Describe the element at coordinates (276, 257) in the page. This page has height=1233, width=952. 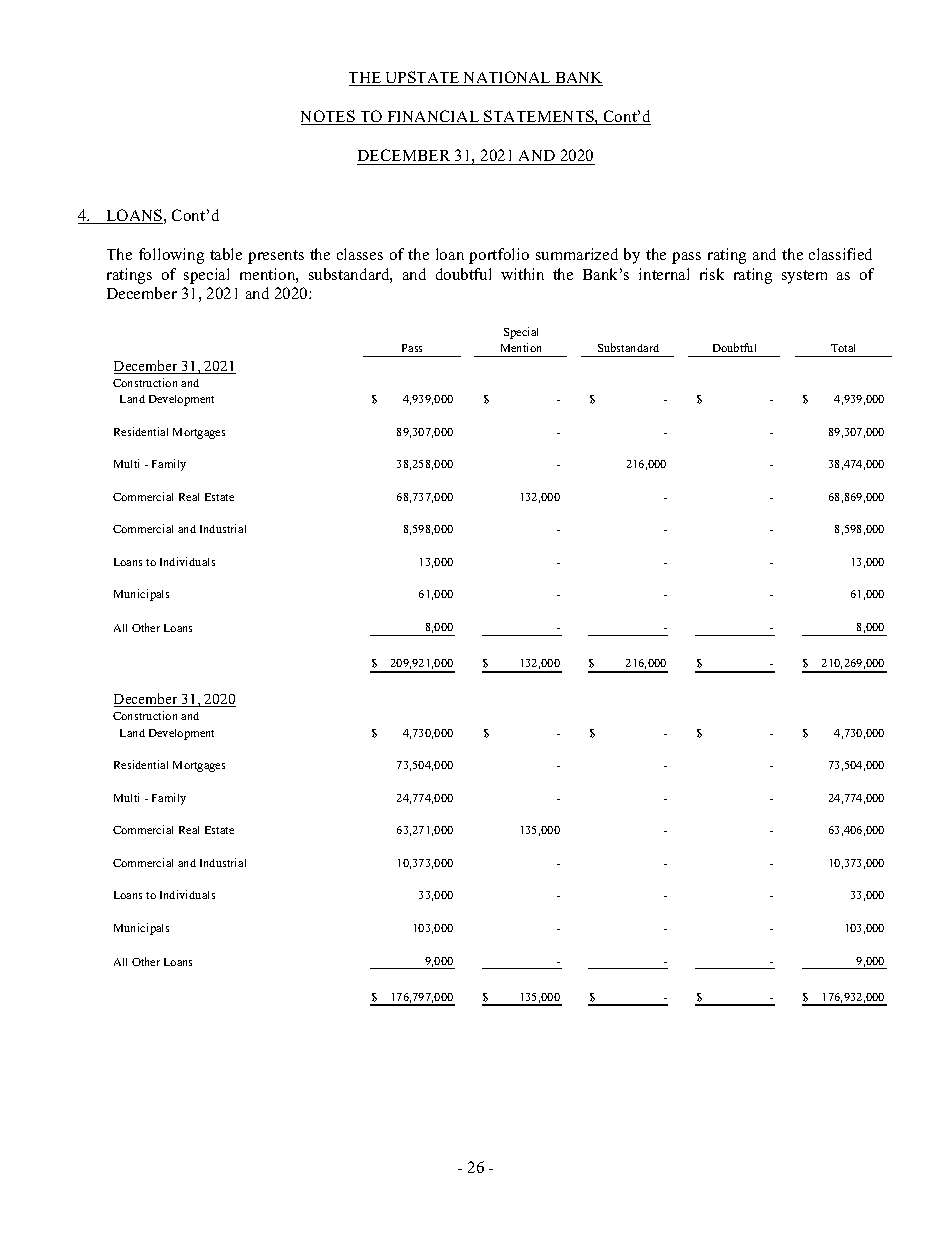
I see `presents` at that location.
